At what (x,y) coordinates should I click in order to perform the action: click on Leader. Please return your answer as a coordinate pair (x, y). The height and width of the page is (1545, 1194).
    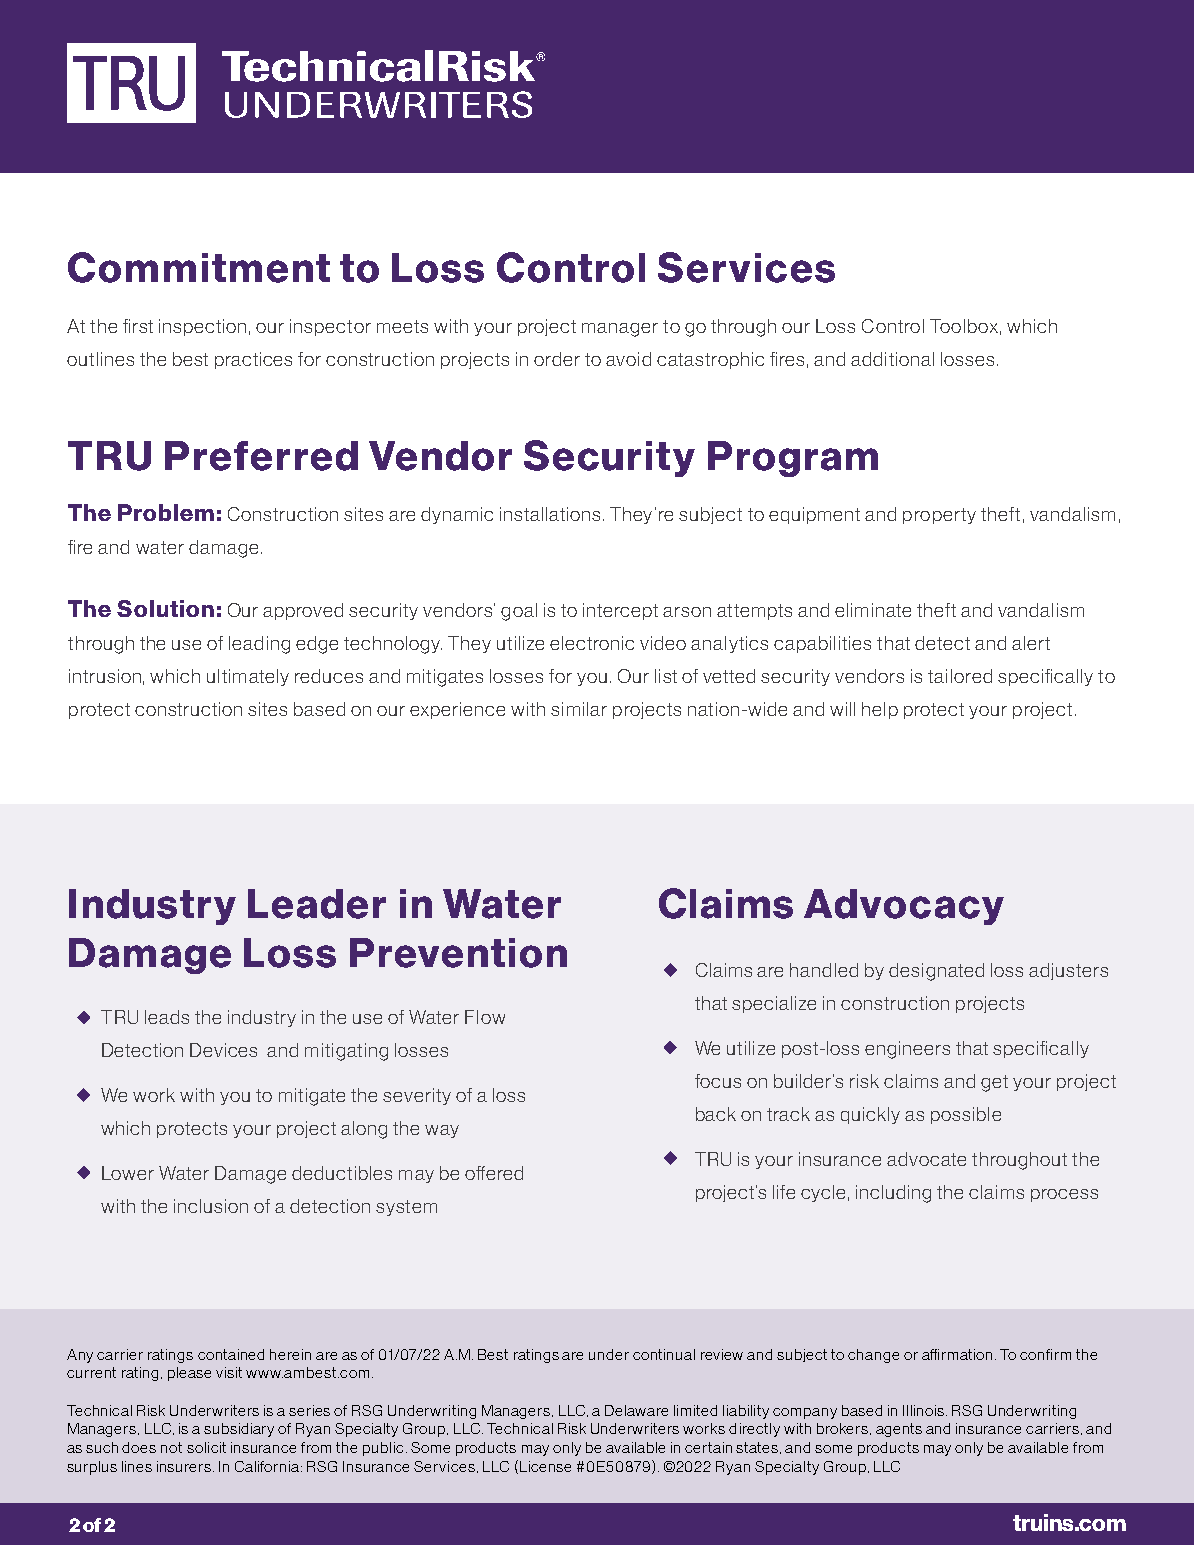
    Looking at the image, I should click on (317, 904).
